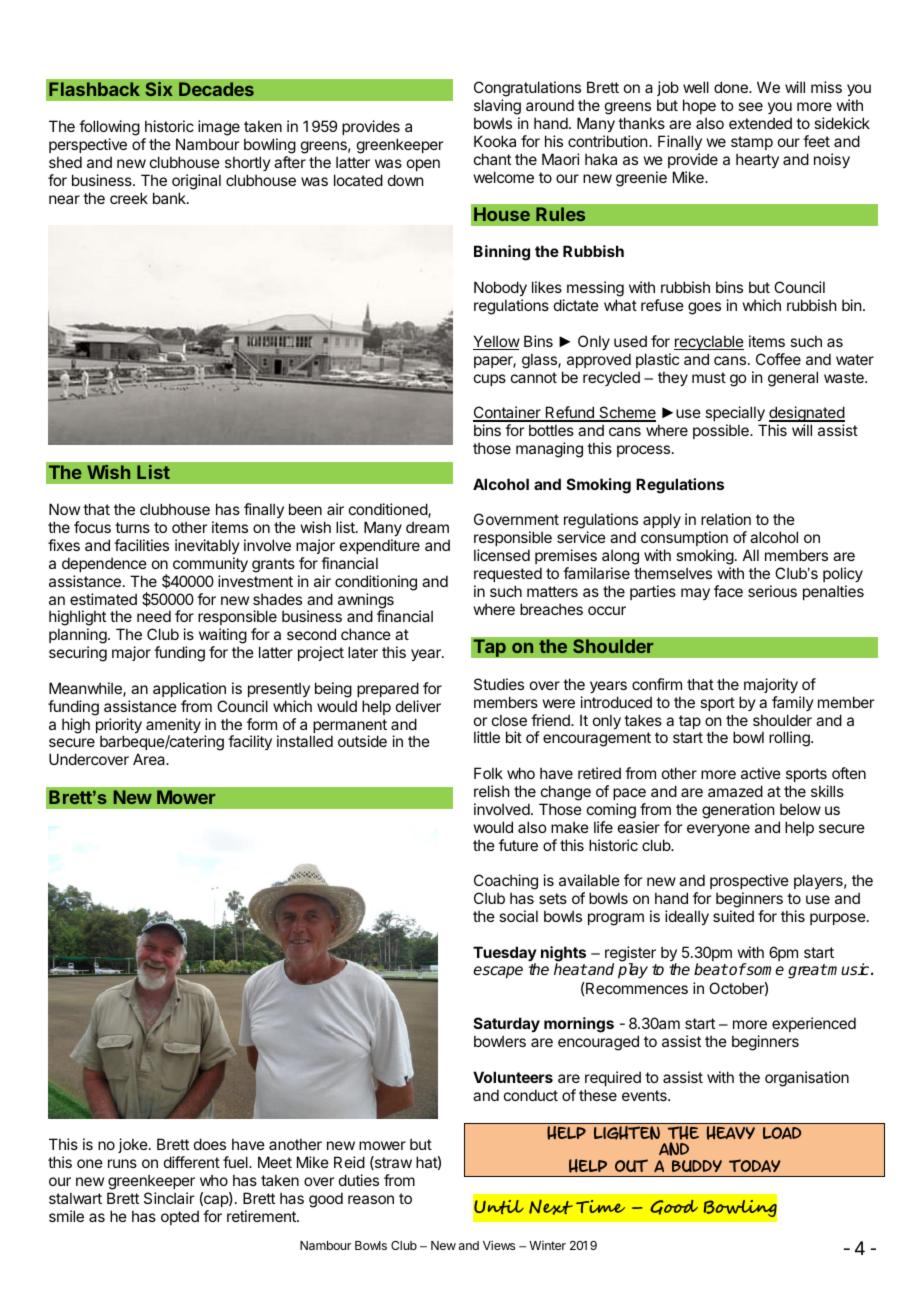 This screenshot has width=924, height=1308. Describe the element at coordinates (499, 1245) in the screenshot. I see `Views` at that location.
